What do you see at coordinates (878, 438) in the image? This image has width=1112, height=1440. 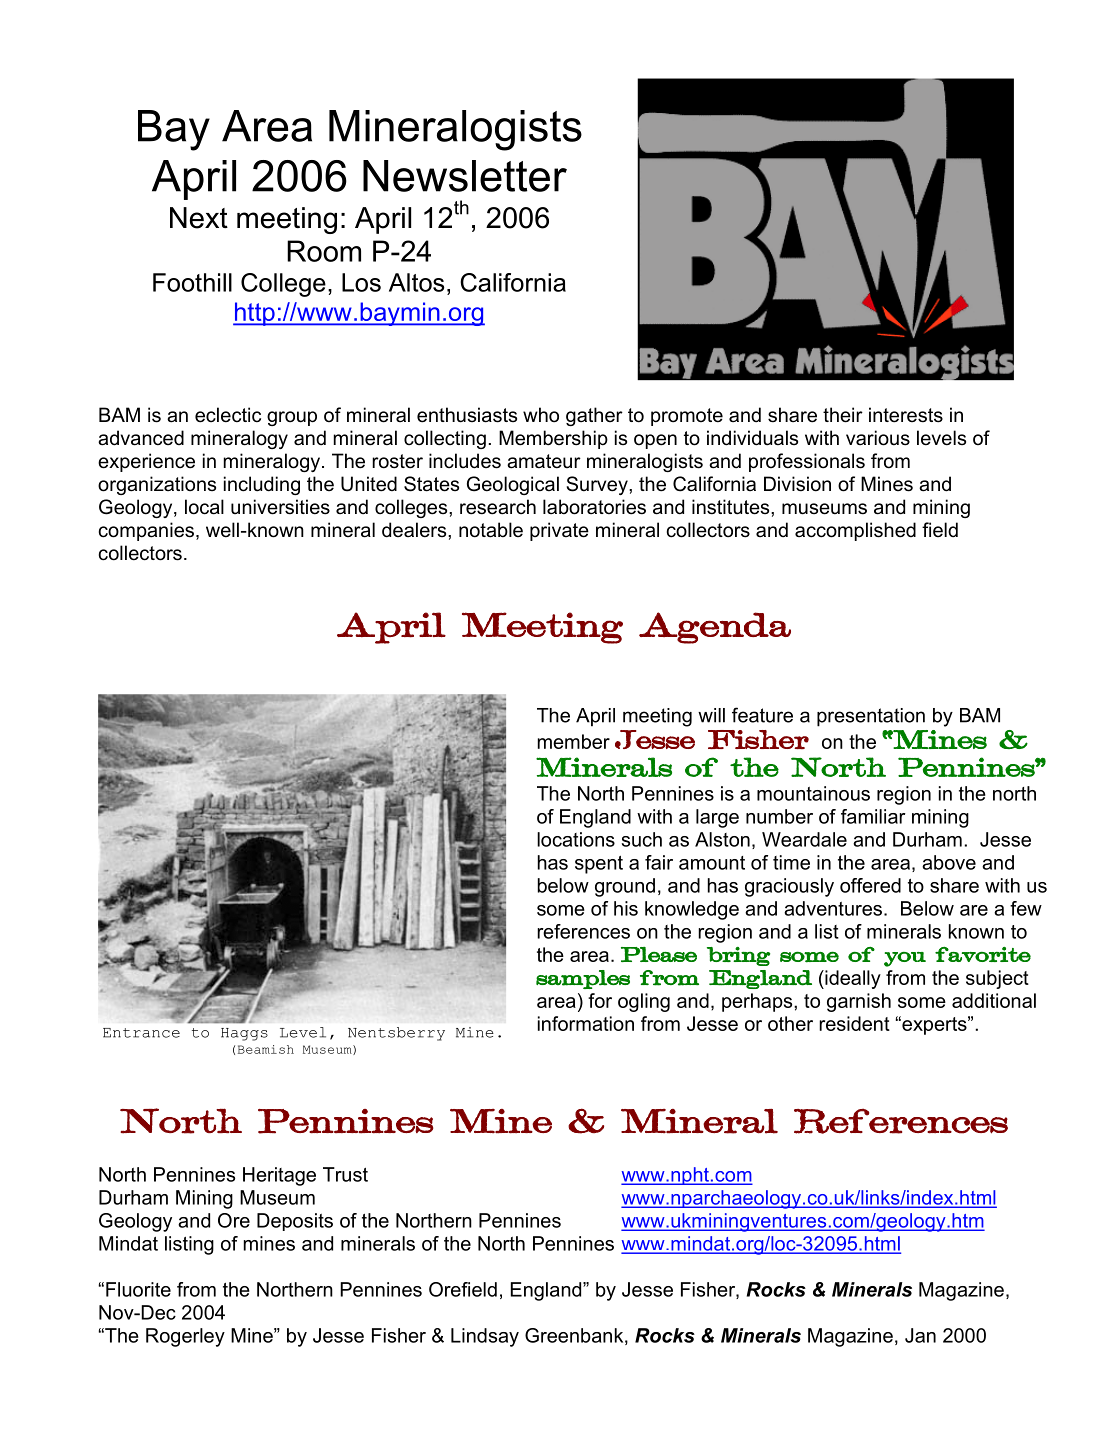 I see `various` at bounding box center [878, 438].
